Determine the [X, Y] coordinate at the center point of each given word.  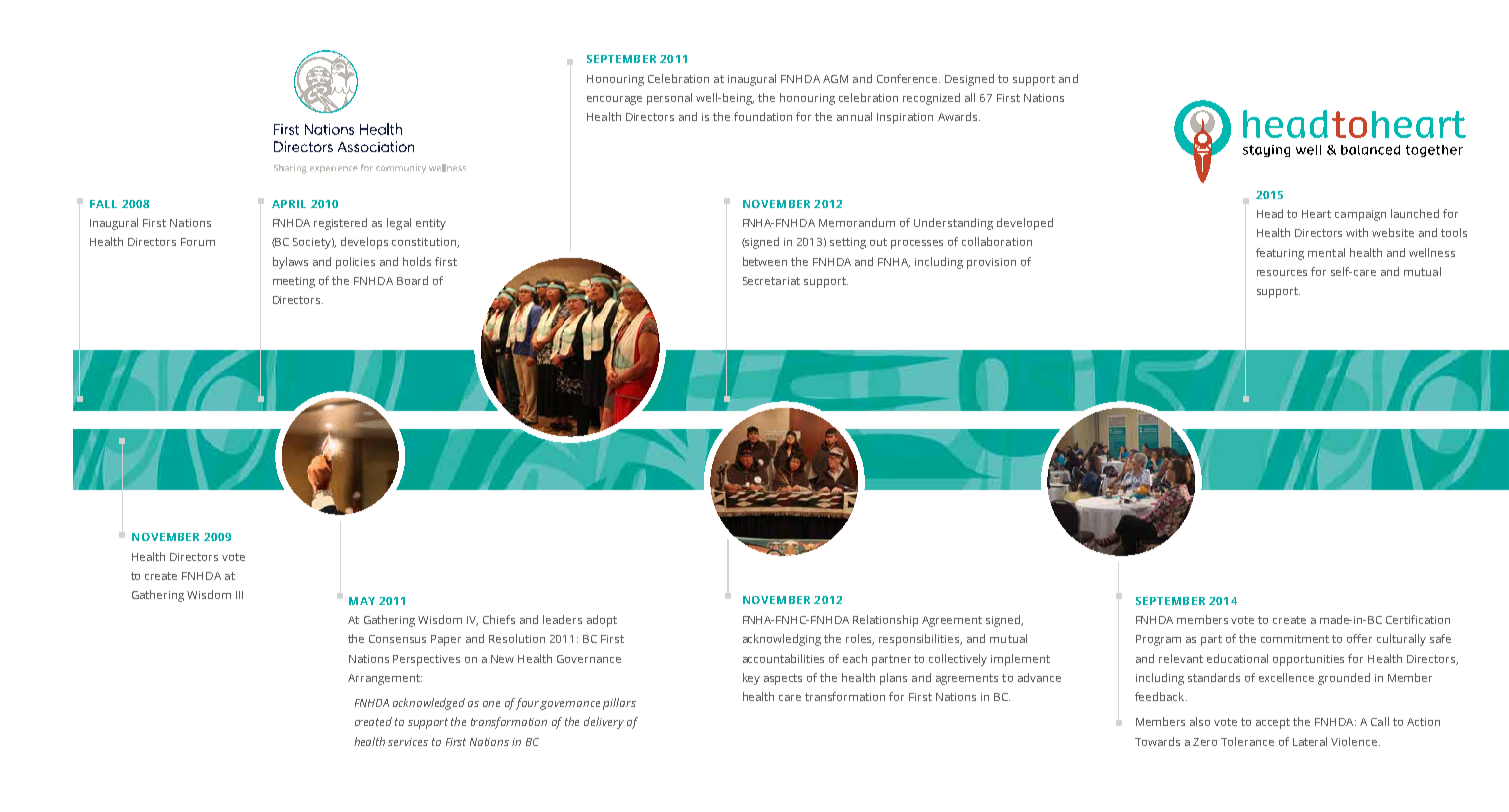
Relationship [885, 621]
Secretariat [771, 281]
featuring [1280, 254]
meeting [294, 282]
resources [1282, 273]
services [408, 742]
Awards [959, 116]
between [765, 261]
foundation [763, 116]
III [239, 595]
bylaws [290, 263]
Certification [1418, 619]
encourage [614, 100]
